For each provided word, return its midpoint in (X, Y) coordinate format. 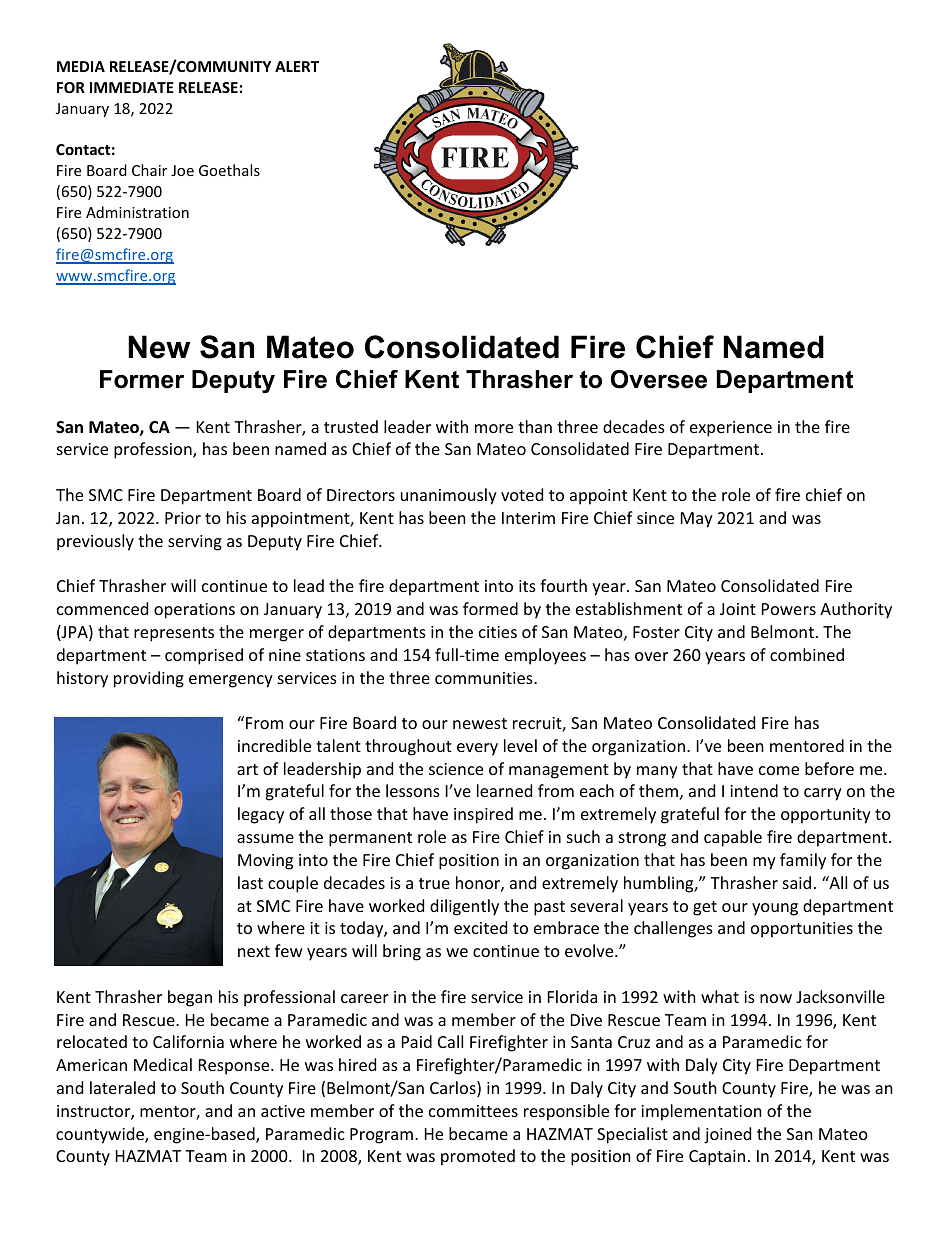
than (535, 426)
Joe (182, 170)
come (779, 770)
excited (480, 927)
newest (480, 723)
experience (731, 429)
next (254, 951)
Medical (163, 1064)
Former (142, 379)
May (697, 520)
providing (149, 679)
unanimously (449, 496)
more (494, 428)
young (775, 909)
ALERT (297, 66)
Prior (183, 518)
